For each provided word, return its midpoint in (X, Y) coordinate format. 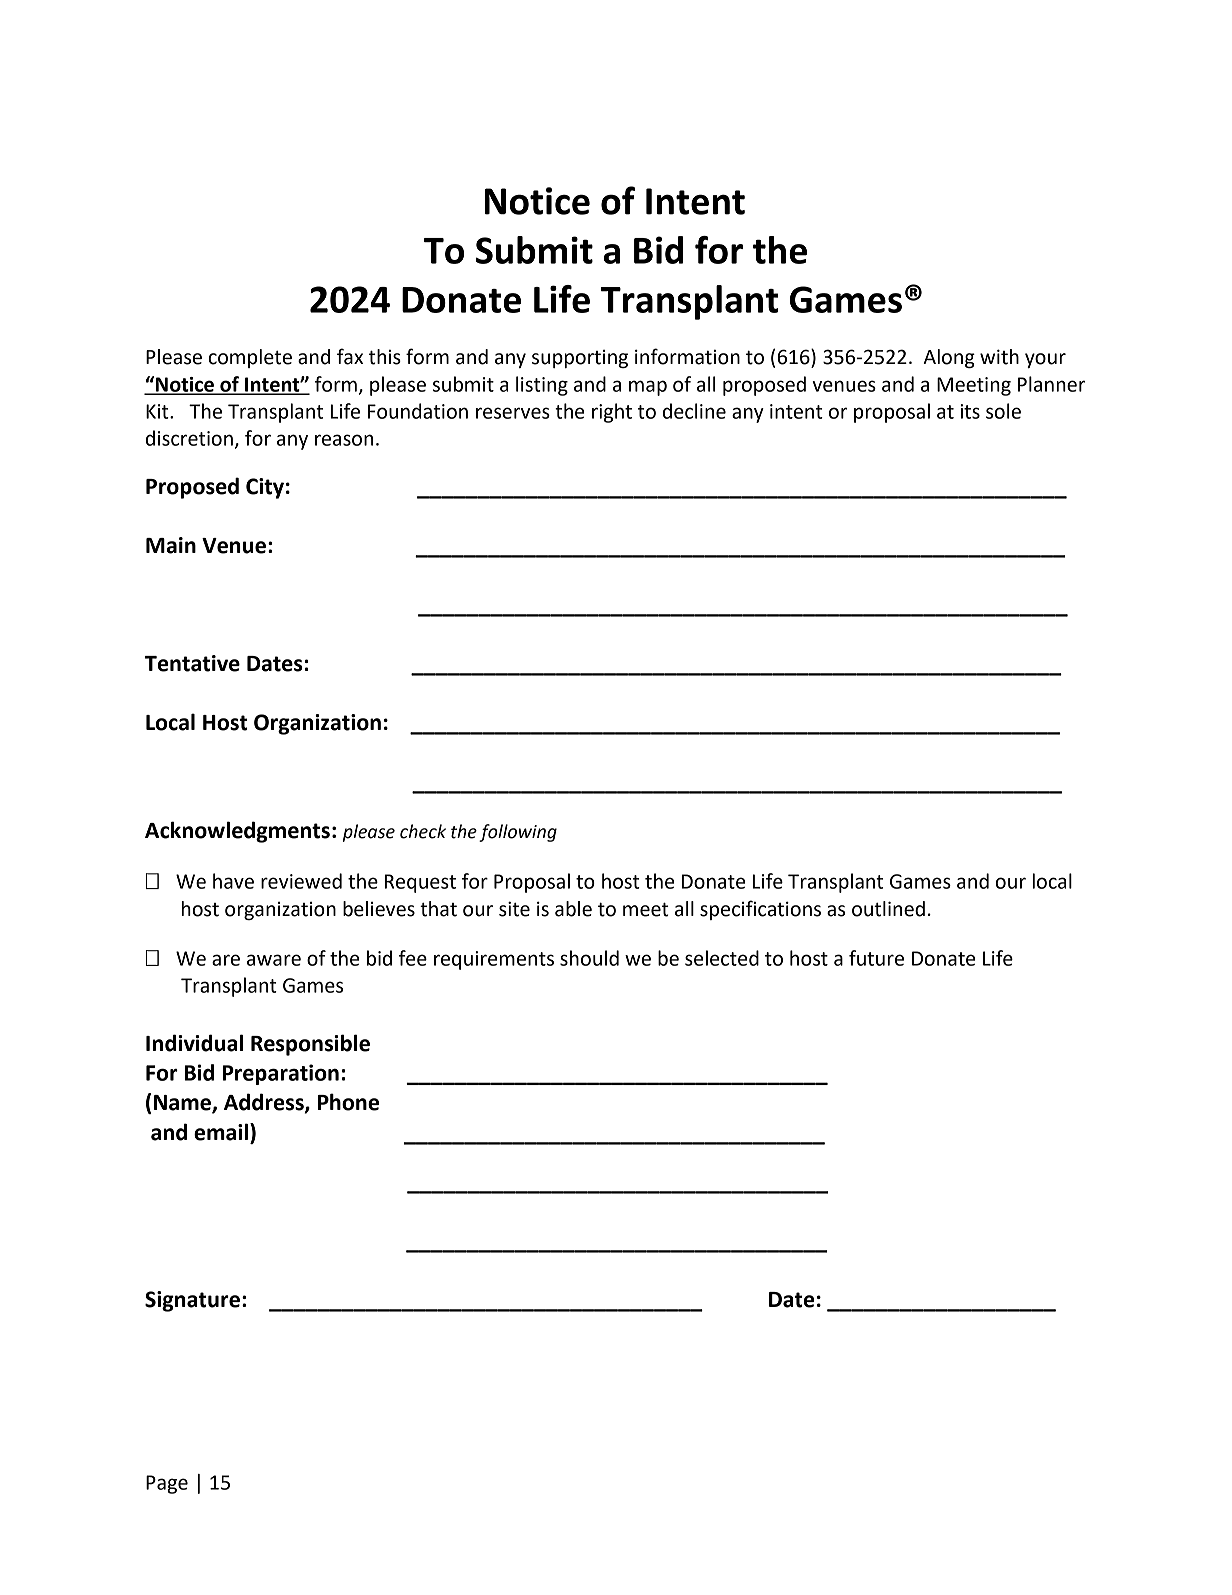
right (612, 413)
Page (167, 1484)
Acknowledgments (237, 832)
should (589, 958)
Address (265, 1103)
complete (250, 358)
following (518, 833)
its (970, 411)
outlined (888, 909)
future (876, 958)
